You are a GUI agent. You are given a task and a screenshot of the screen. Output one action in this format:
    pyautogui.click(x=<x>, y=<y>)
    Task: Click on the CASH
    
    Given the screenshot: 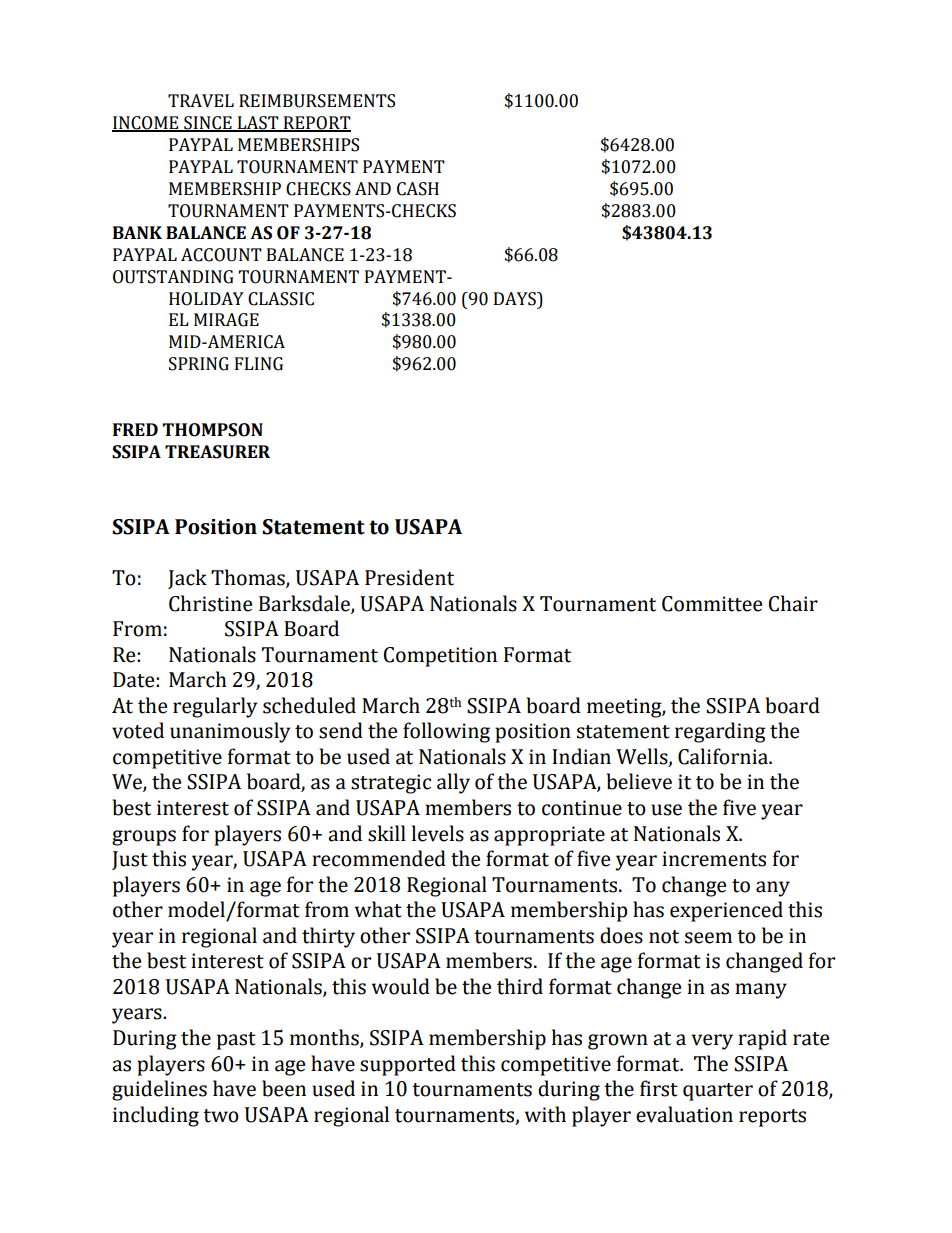 What is the action you would take?
    pyautogui.click(x=418, y=189)
